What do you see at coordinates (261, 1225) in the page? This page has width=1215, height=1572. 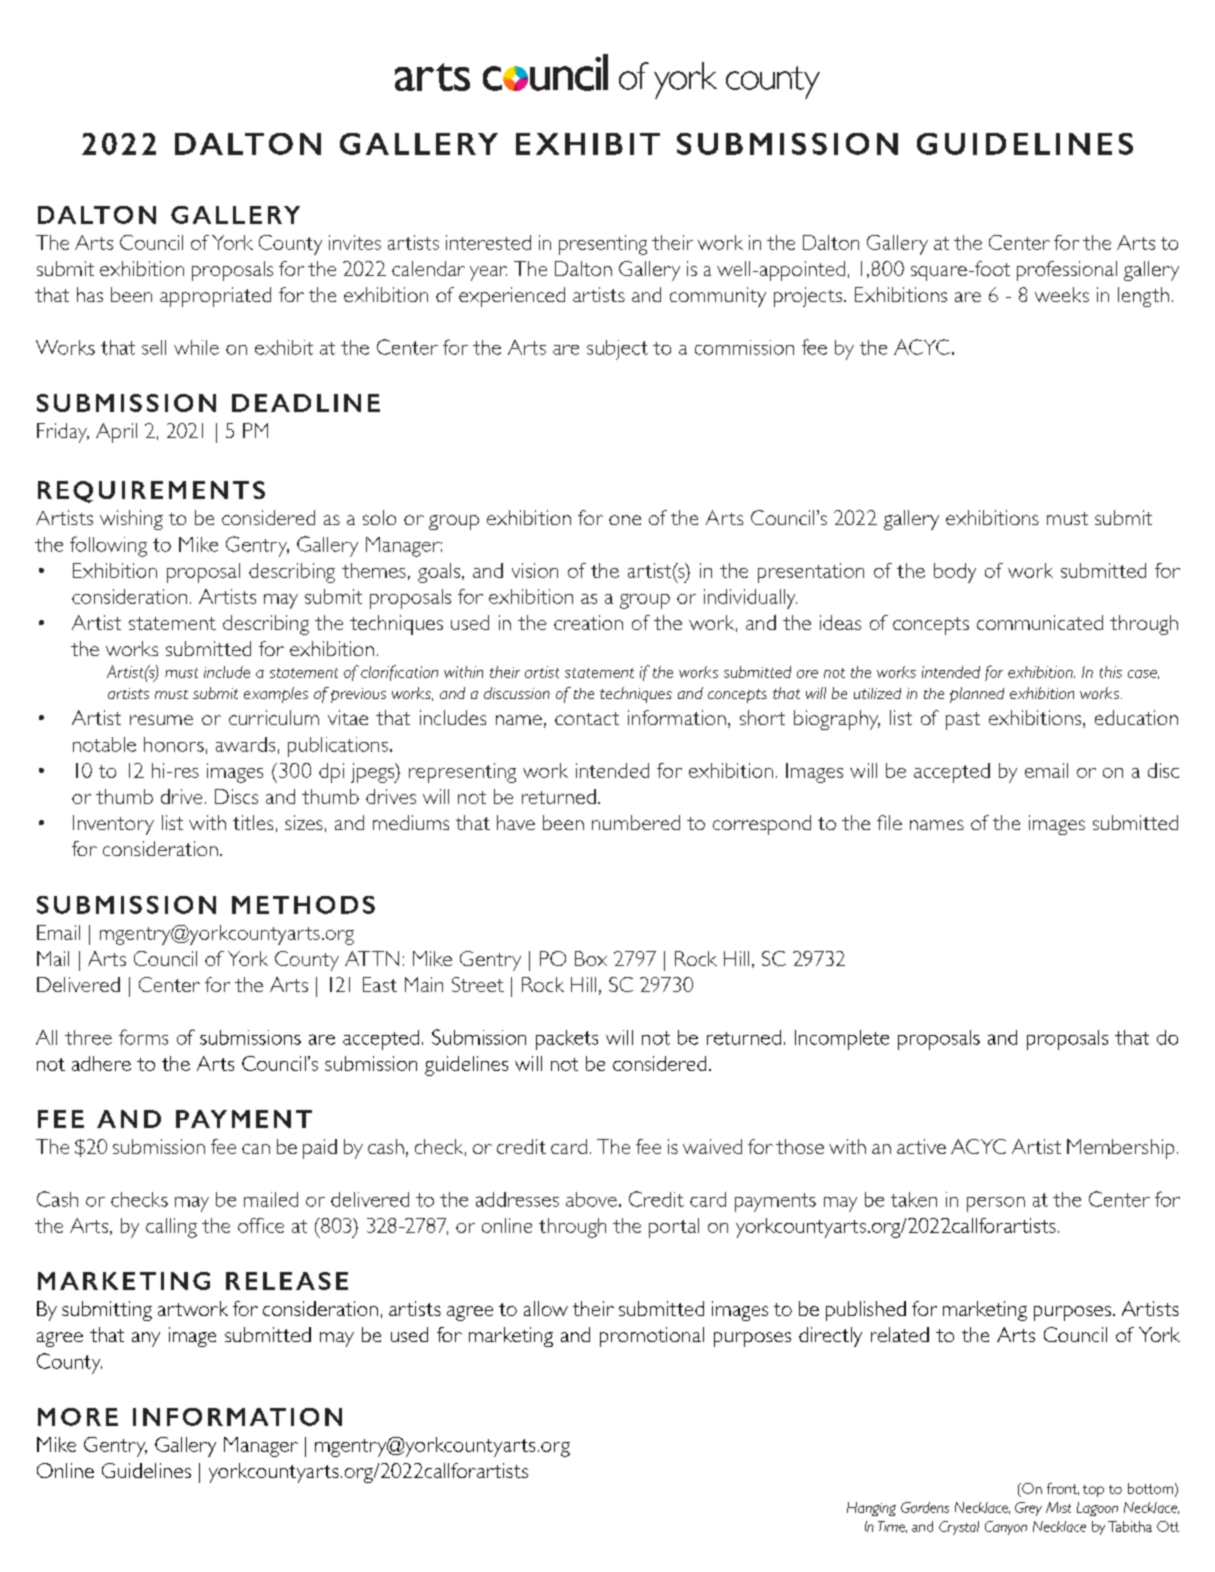 I see `office` at bounding box center [261, 1225].
